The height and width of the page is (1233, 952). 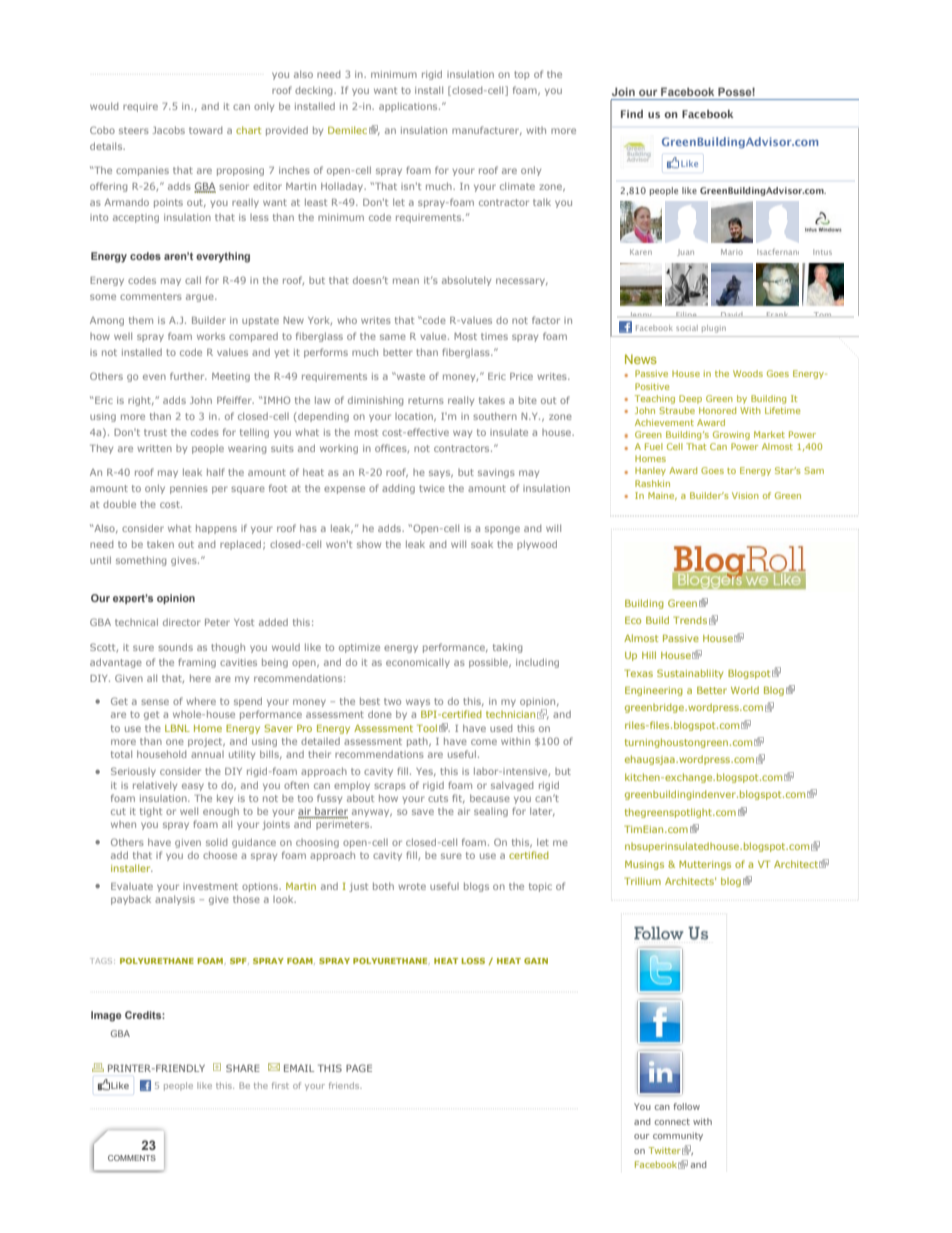 I want to click on Mutterings, so click(x=705, y=865).
